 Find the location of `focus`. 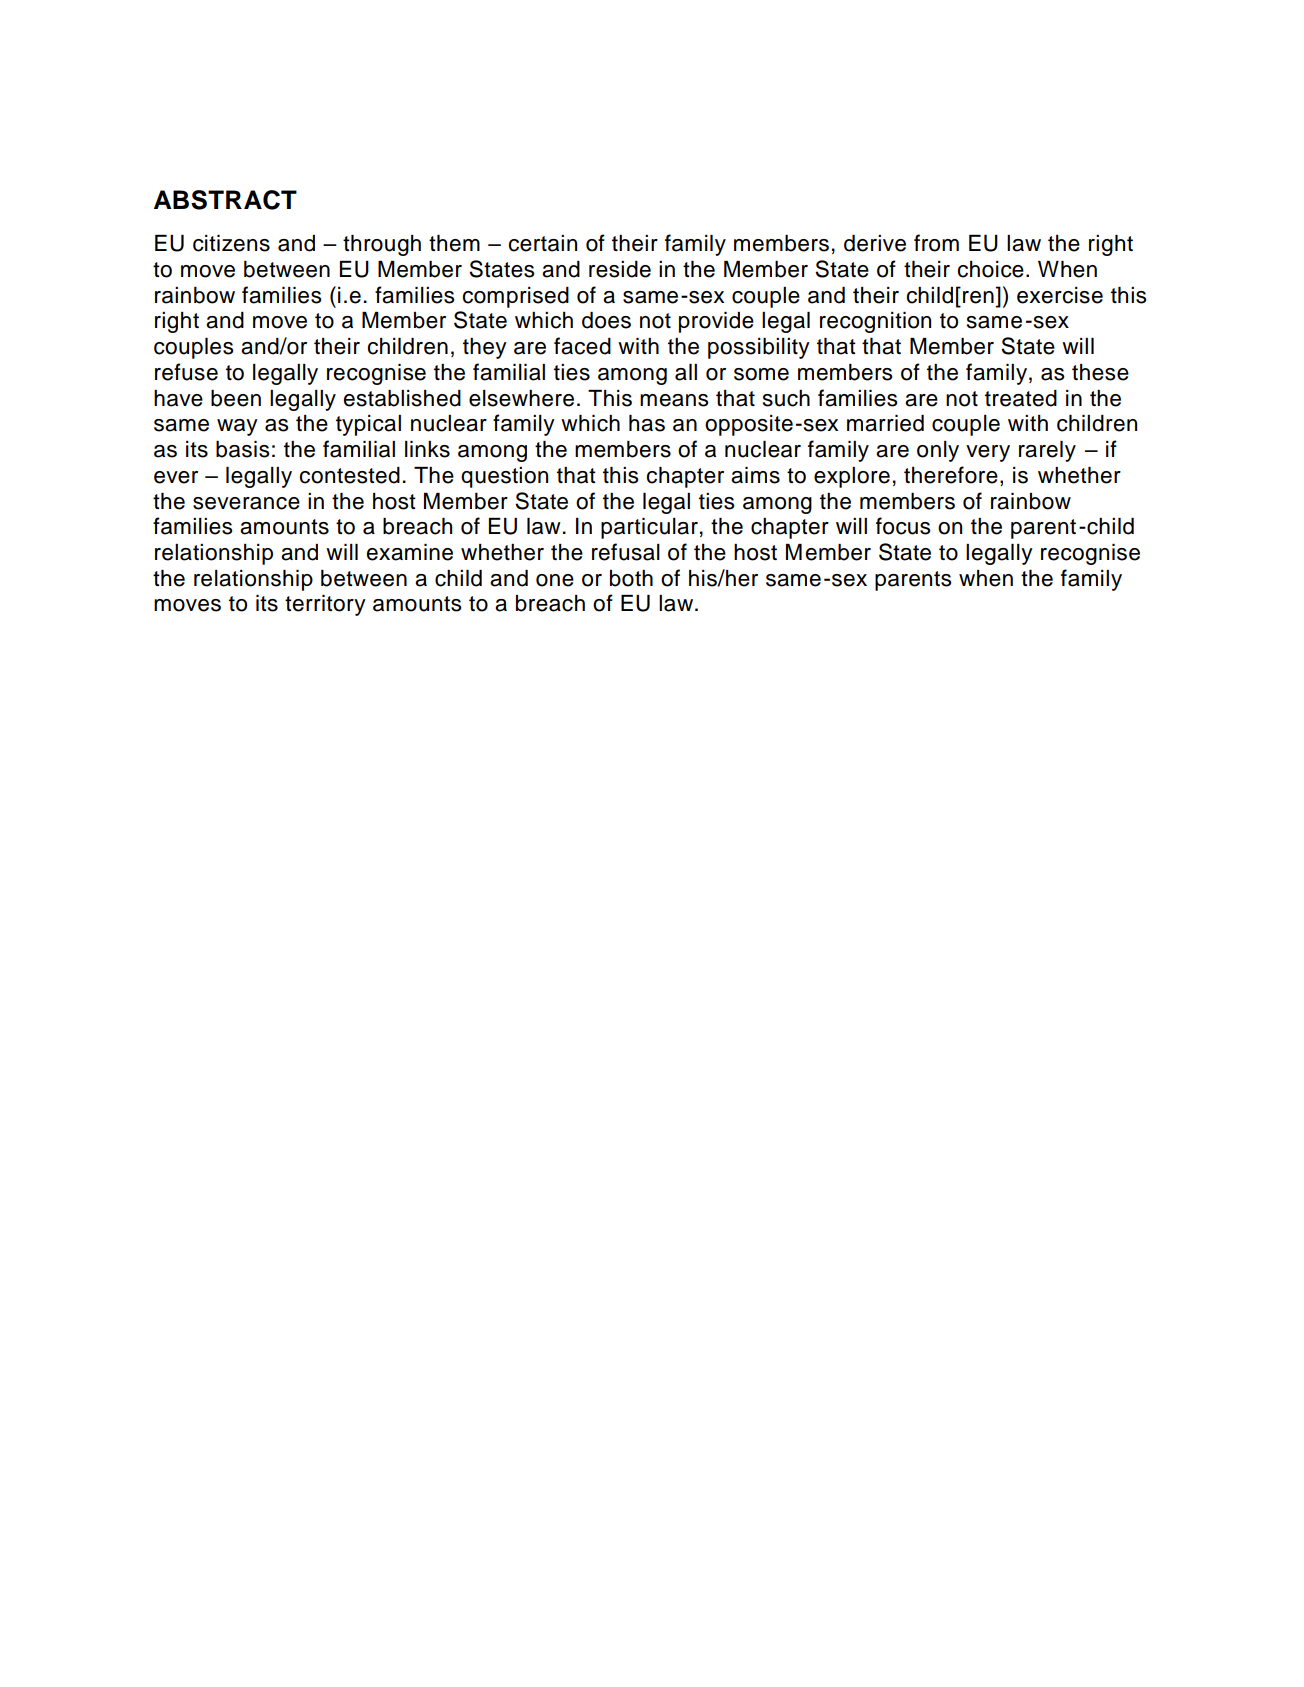

focus is located at coordinates (903, 526).
